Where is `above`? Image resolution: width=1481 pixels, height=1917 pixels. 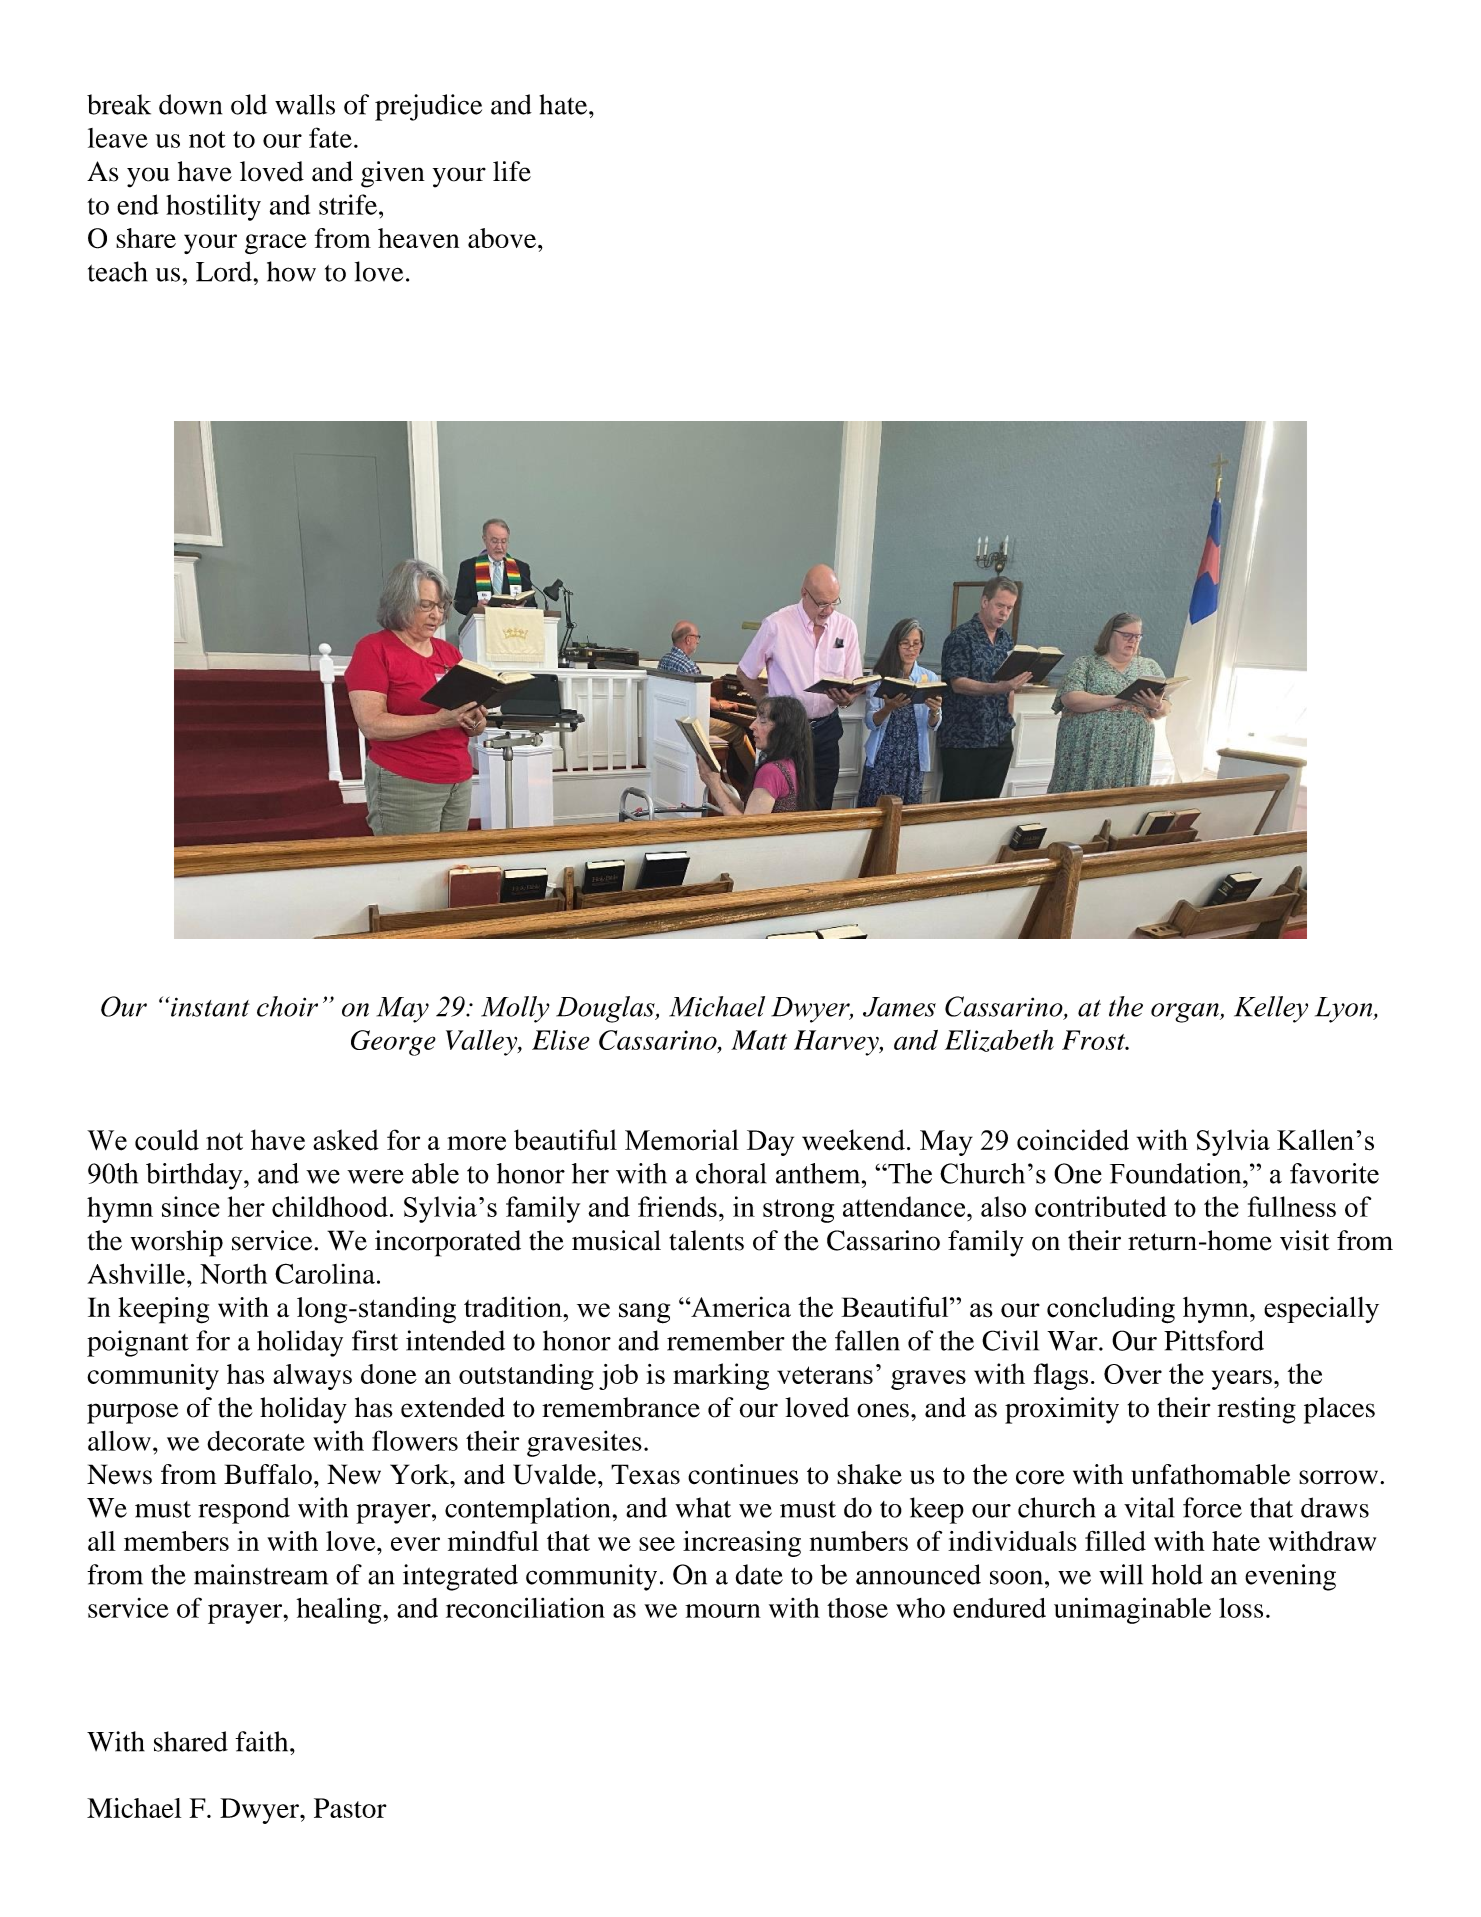
above is located at coordinates (503, 238).
